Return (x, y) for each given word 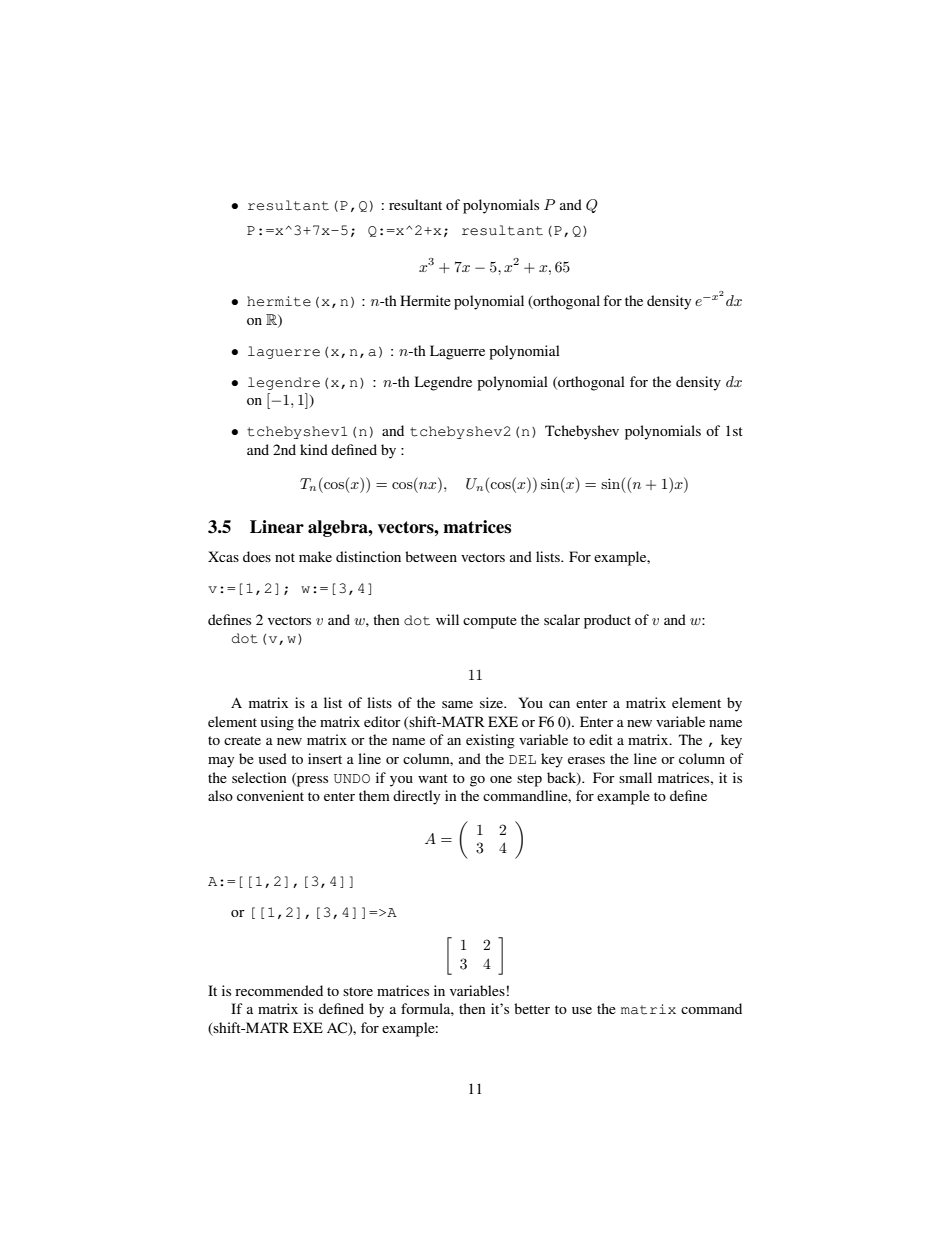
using (277, 723)
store (358, 991)
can (559, 704)
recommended (279, 990)
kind (314, 449)
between (431, 556)
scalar (562, 619)
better (532, 1008)
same (457, 704)
